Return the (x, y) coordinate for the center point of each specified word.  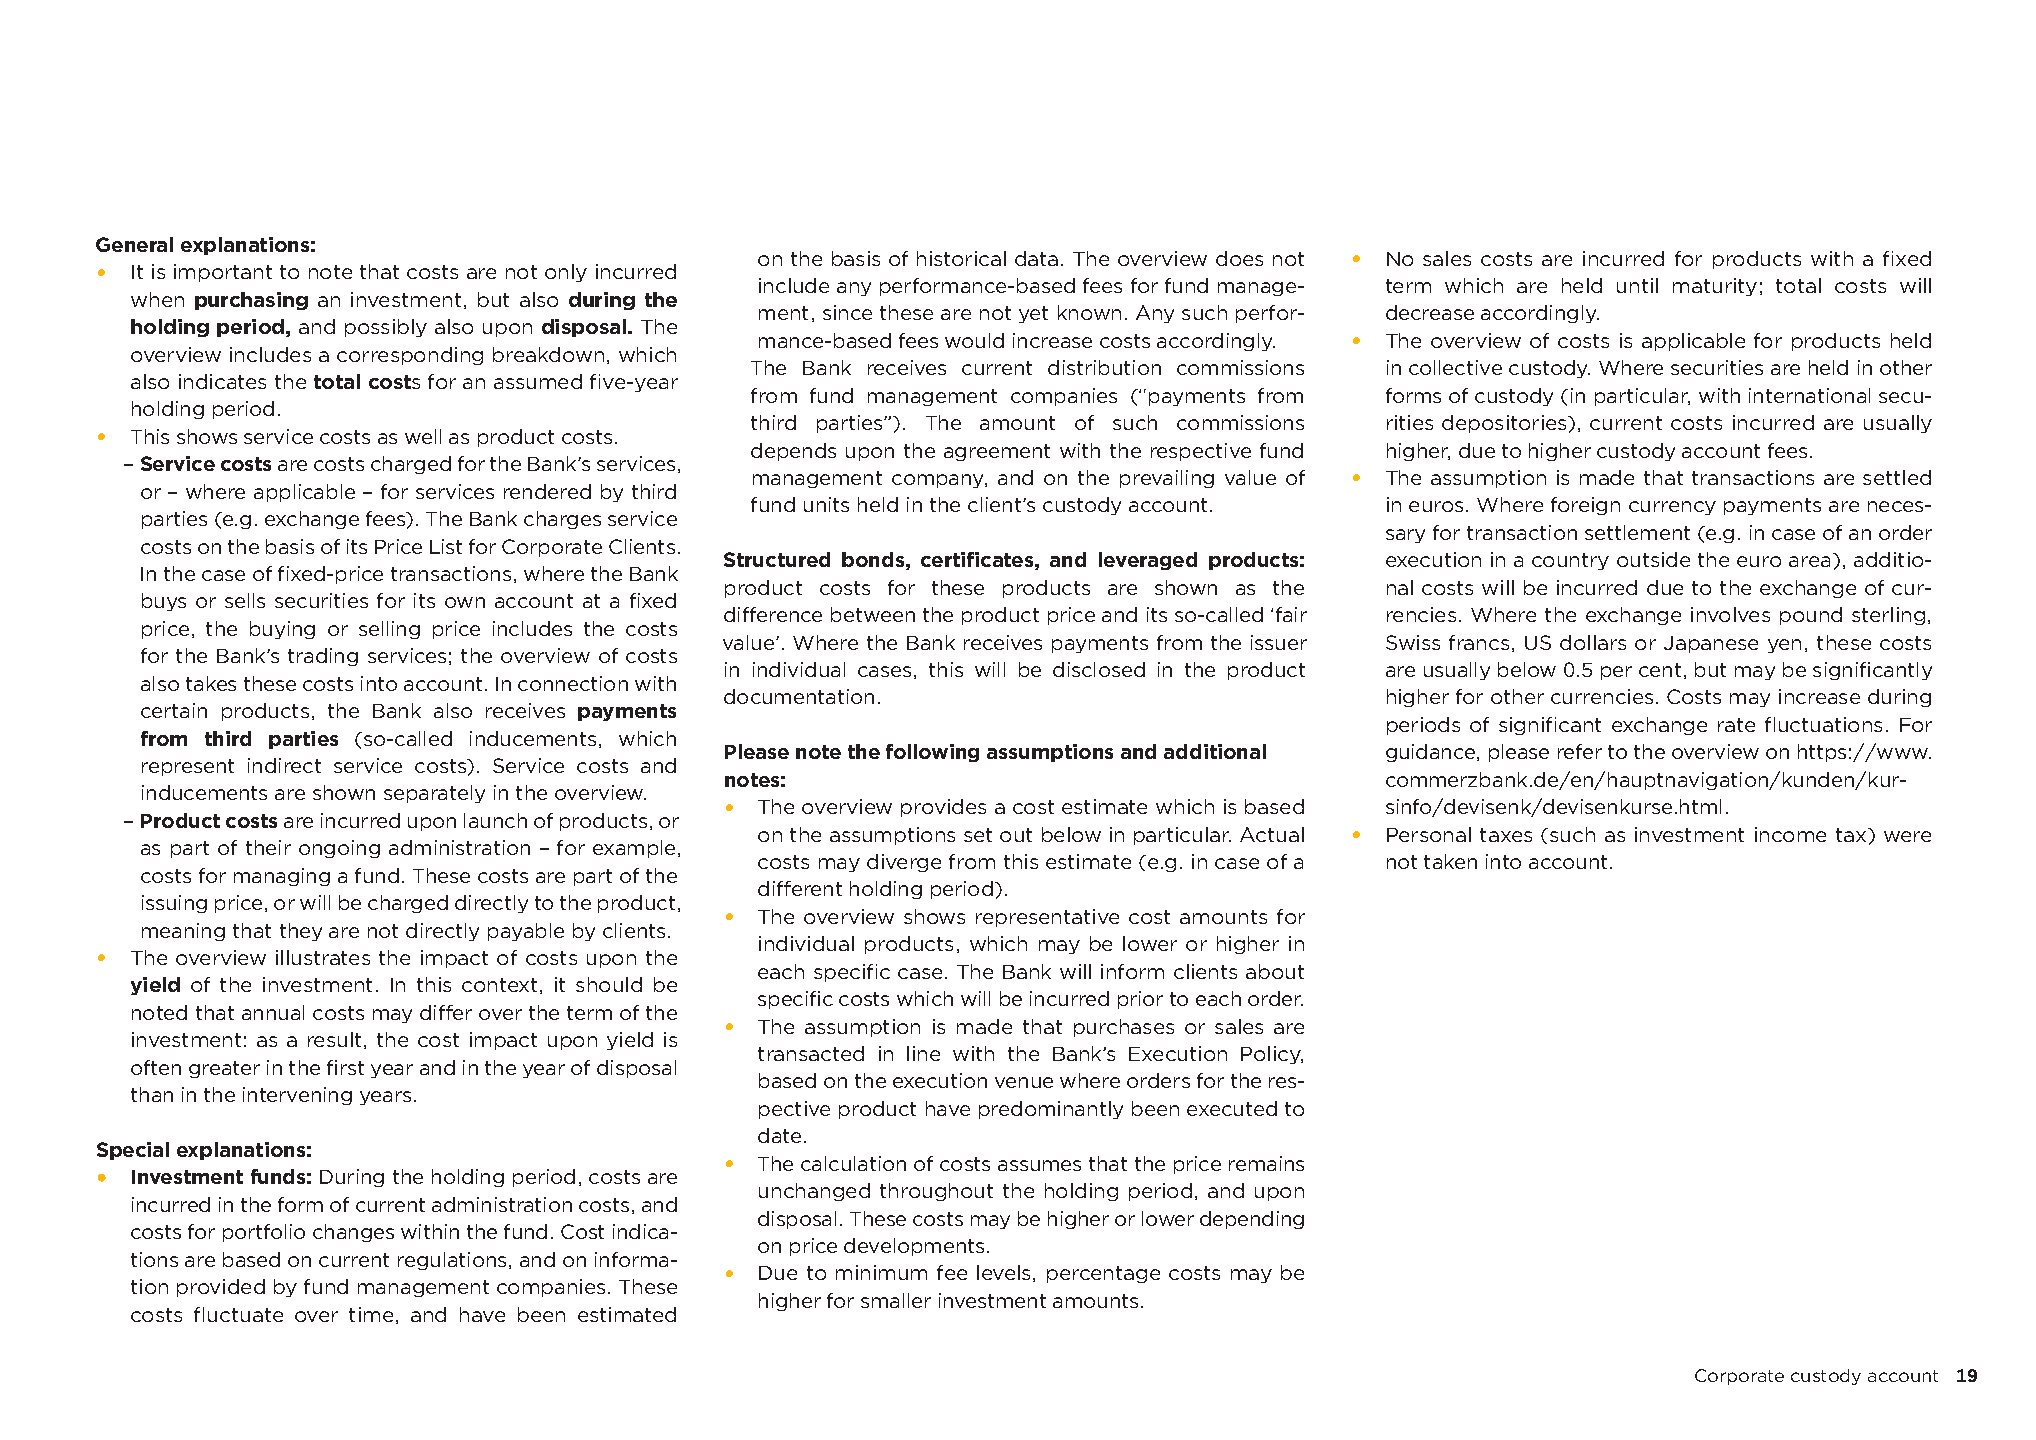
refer (1580, 751)
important (223, 273)
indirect (284, 765)
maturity (1715, 287)
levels (1003, 1272)
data (1036, 258)
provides (943, 808)
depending (1252, 1220)
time (371, 1314)
